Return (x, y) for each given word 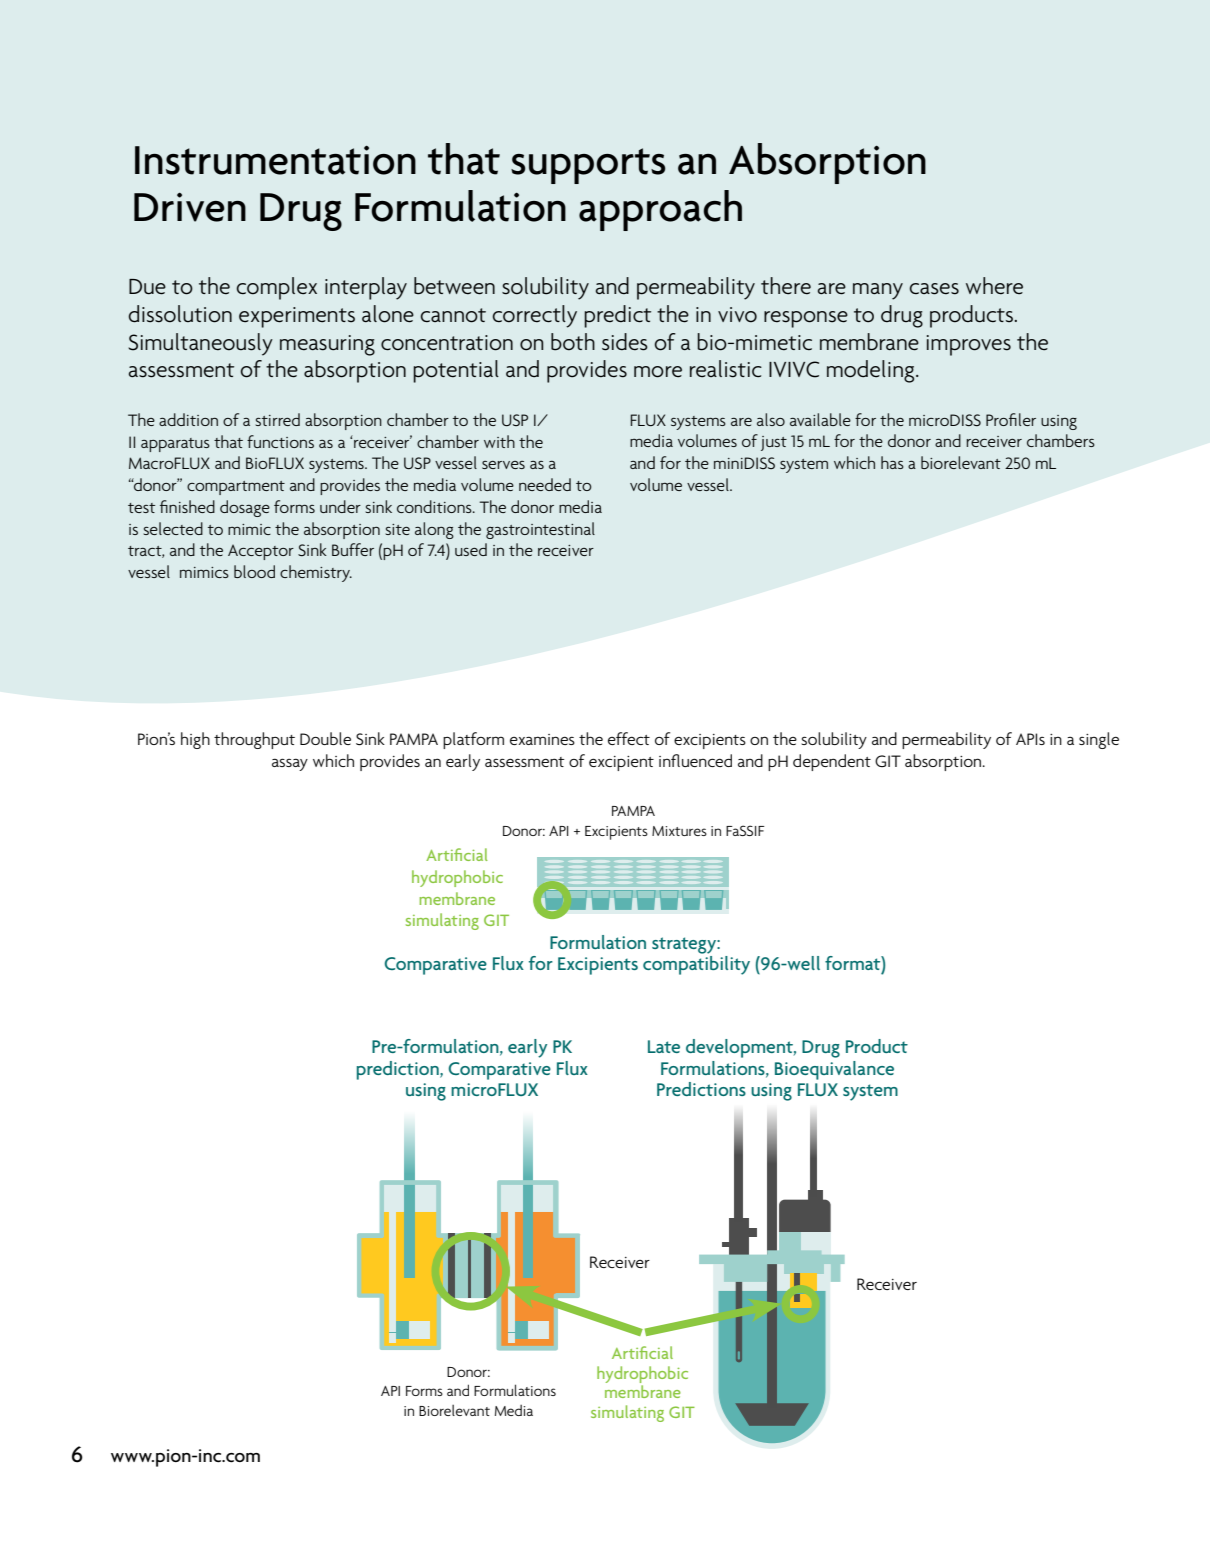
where (994, 286)
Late (664, 1046)
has (892, 462)
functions (280, 441)
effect (629, 738)
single (1099, 740)
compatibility (696, 965)
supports (588, 166)
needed (545, 484)
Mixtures (679, 831)
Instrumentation (275, 160)
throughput (254, 740)
